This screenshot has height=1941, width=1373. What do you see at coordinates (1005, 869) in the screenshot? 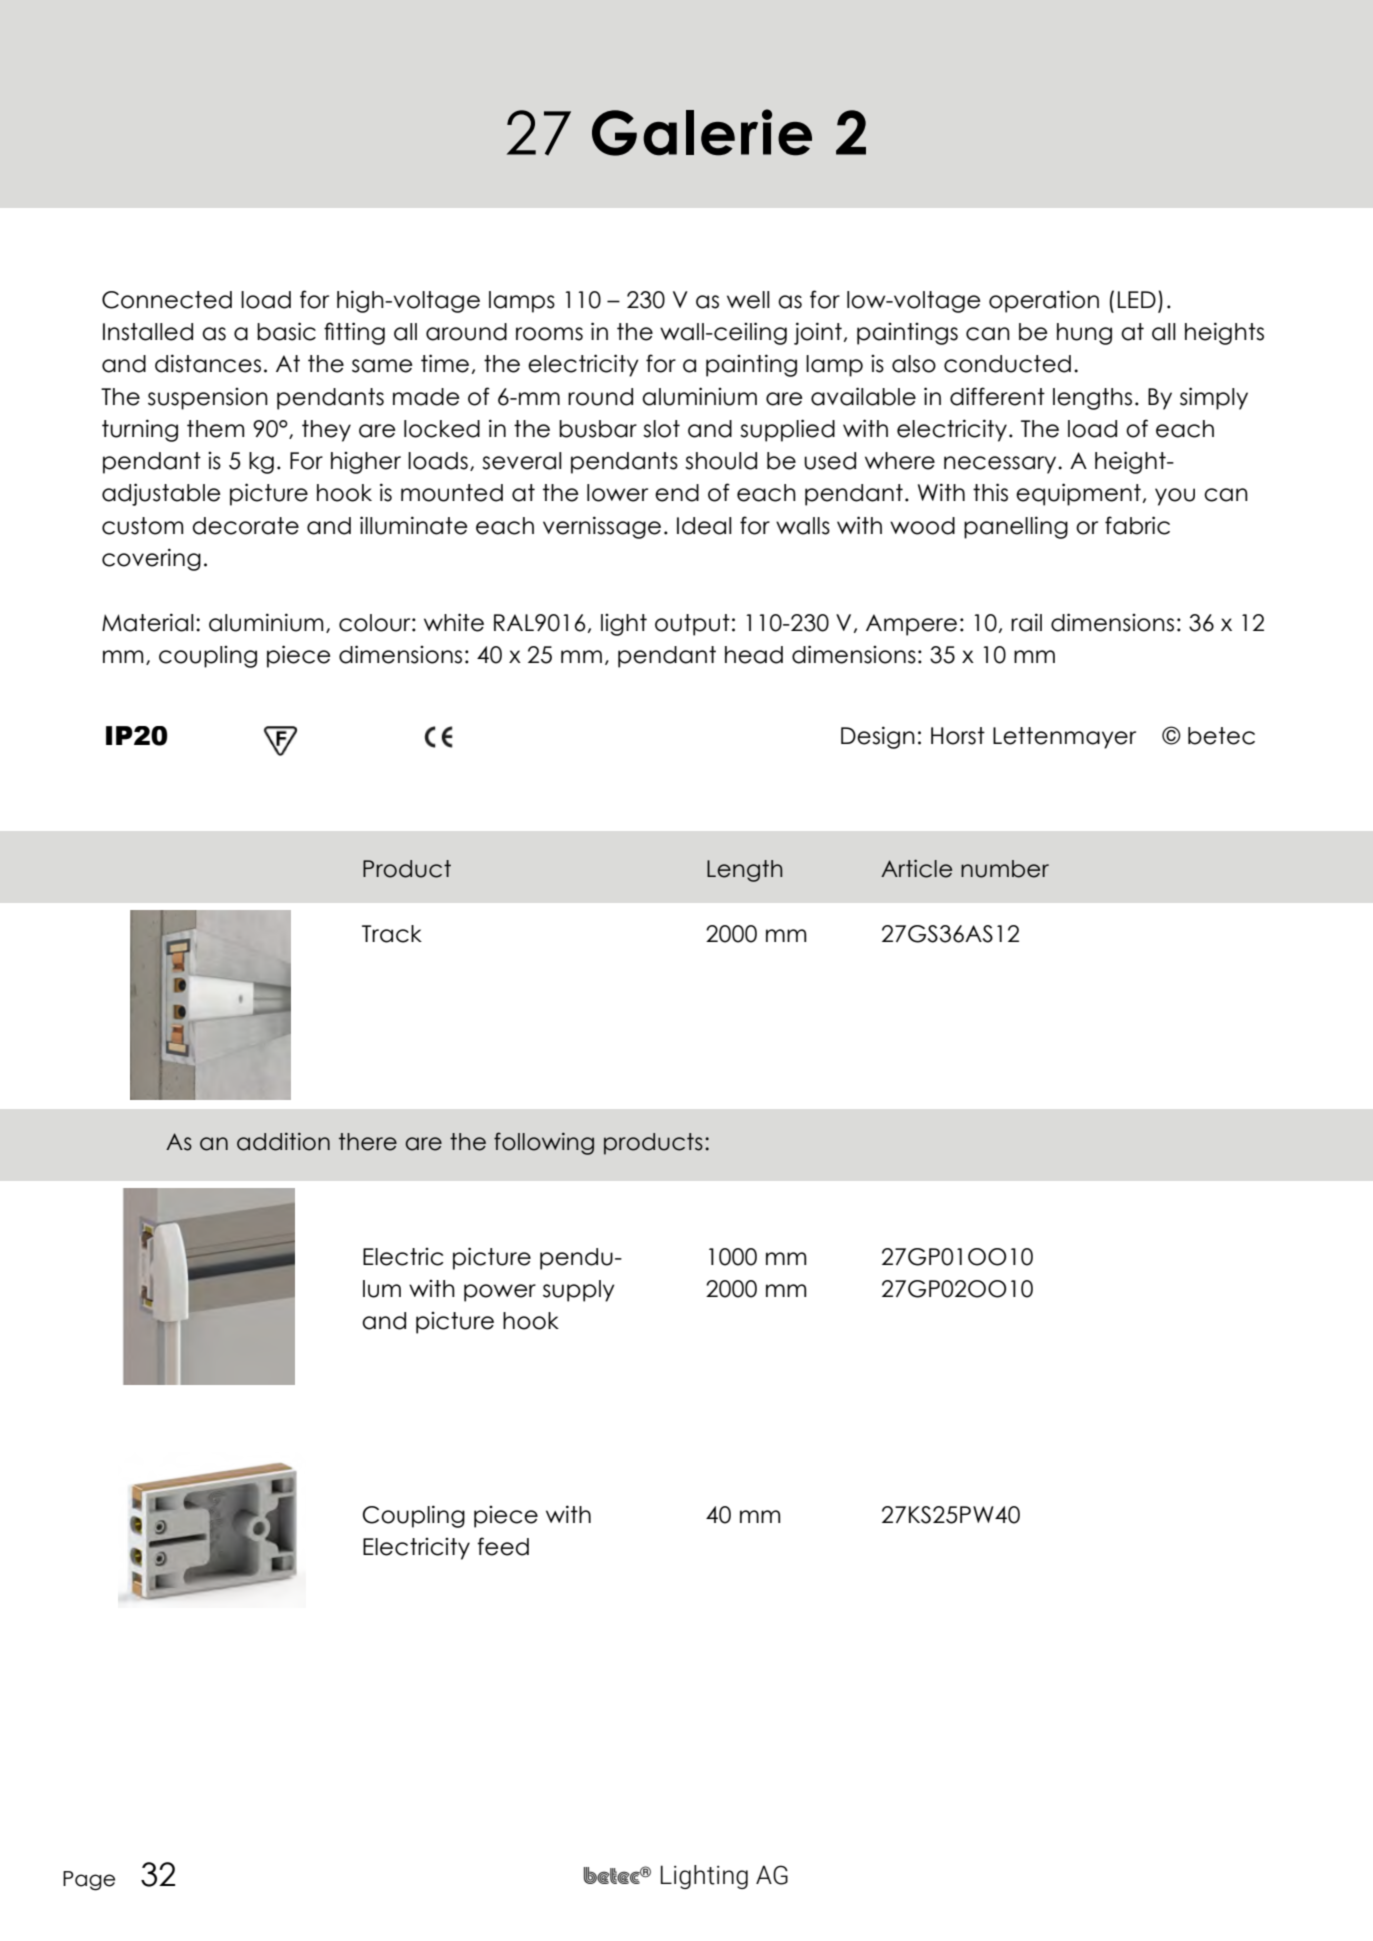
I see `number` at bounding box center [1005, 869].
